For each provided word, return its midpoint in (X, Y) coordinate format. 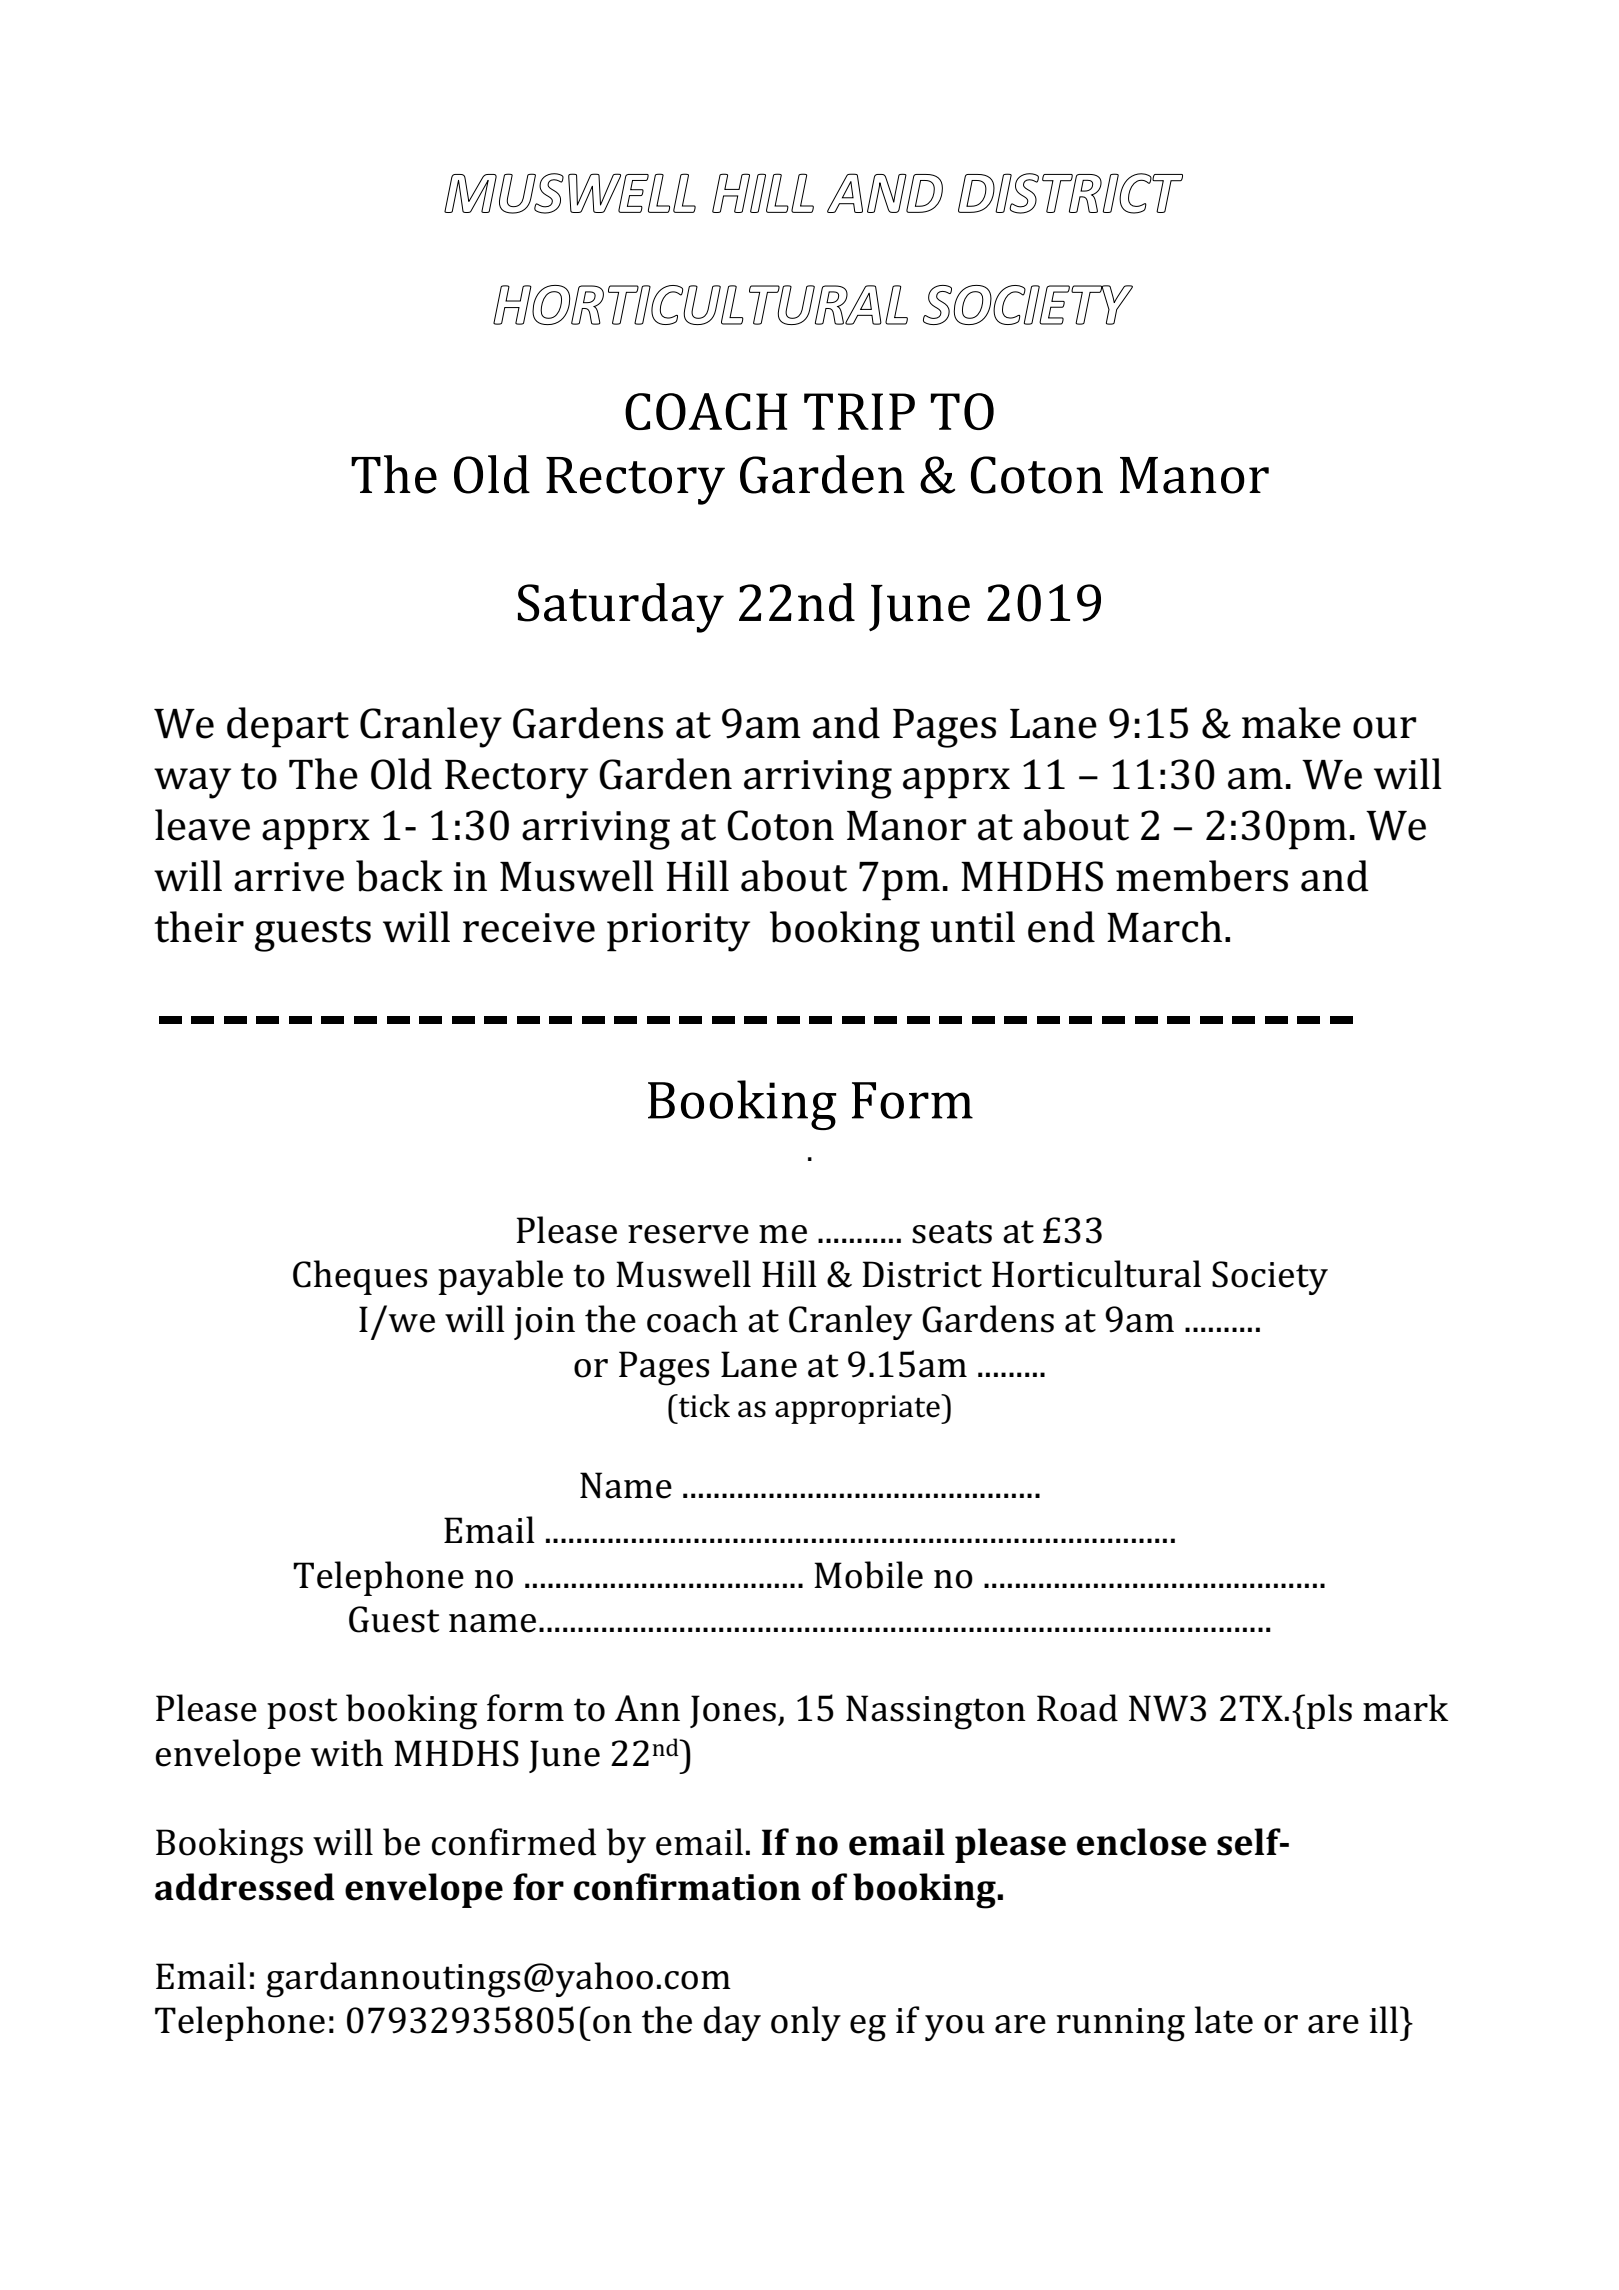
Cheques (360, 1277)
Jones (733, 1711)
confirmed (514, 1842)
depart (288, 727)
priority (678, 932)
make (1291, 723)
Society (1270, 1278)
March (1164, 927)
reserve (688, 1234)
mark (1405, 1708)
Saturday (621, 608)
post (302, 1713)
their (199, 927)
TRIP (859, 411)
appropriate (858, 1409)
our (1384, 728)
